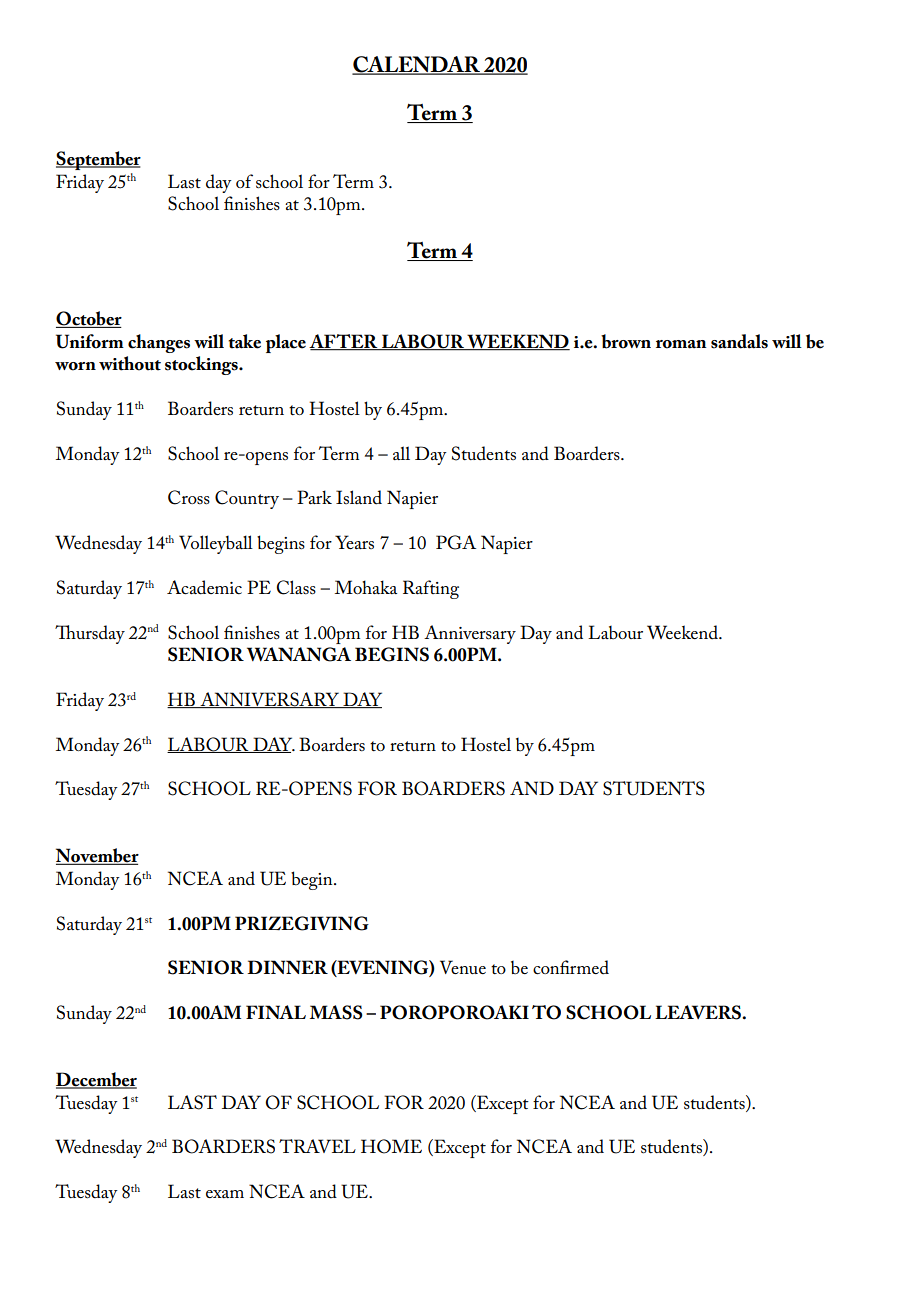  What do you see at coordinates (391, 1146) in the image?
I see `HOME` at bounding box center [391, 1146].
